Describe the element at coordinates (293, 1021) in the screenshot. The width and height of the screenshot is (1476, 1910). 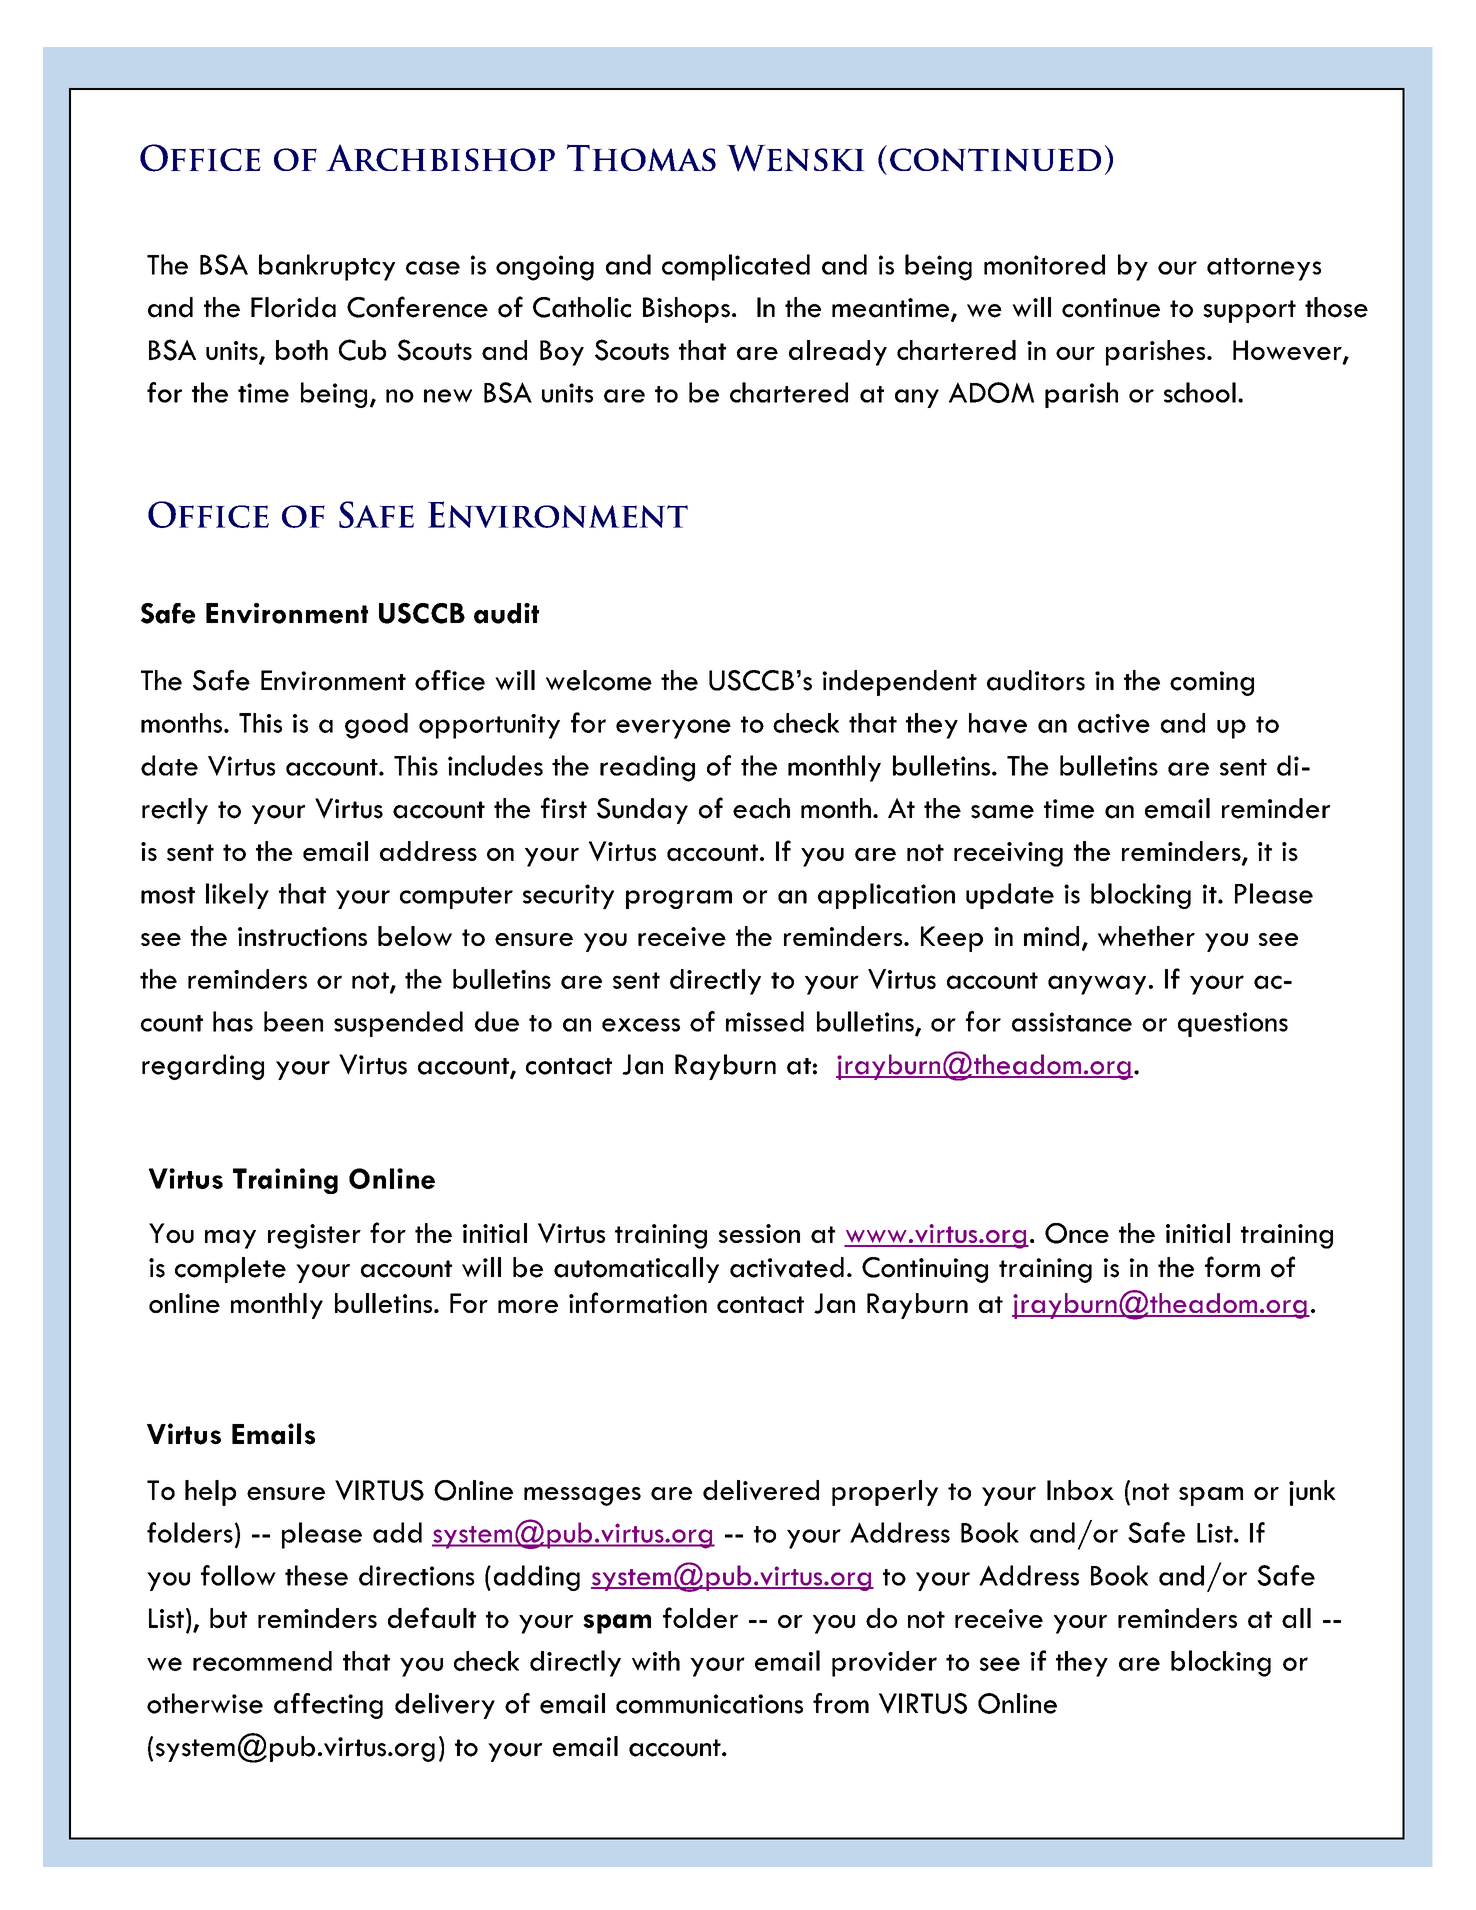
I see `been` at that location.
